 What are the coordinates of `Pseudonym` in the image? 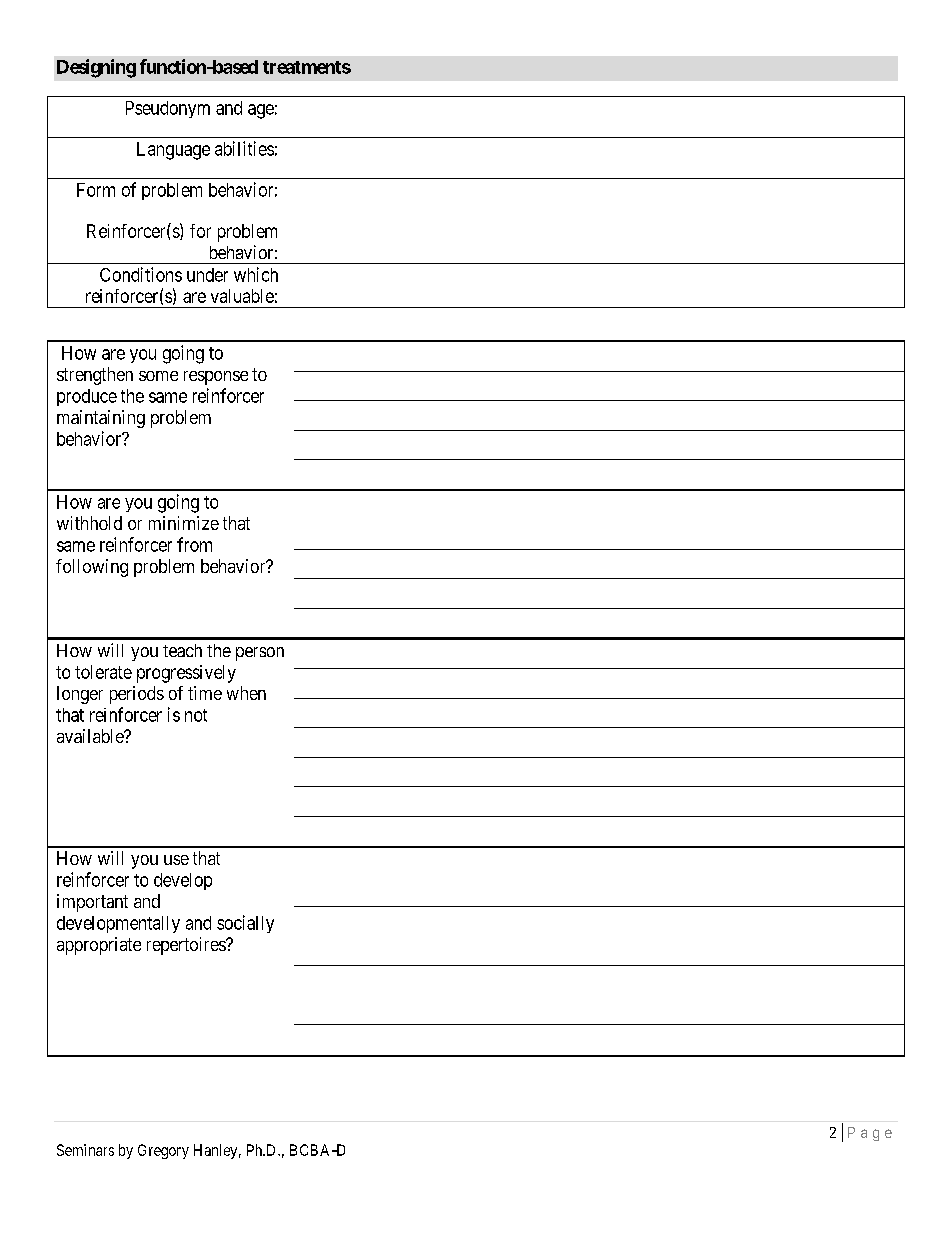 It's located at (168, 109).
